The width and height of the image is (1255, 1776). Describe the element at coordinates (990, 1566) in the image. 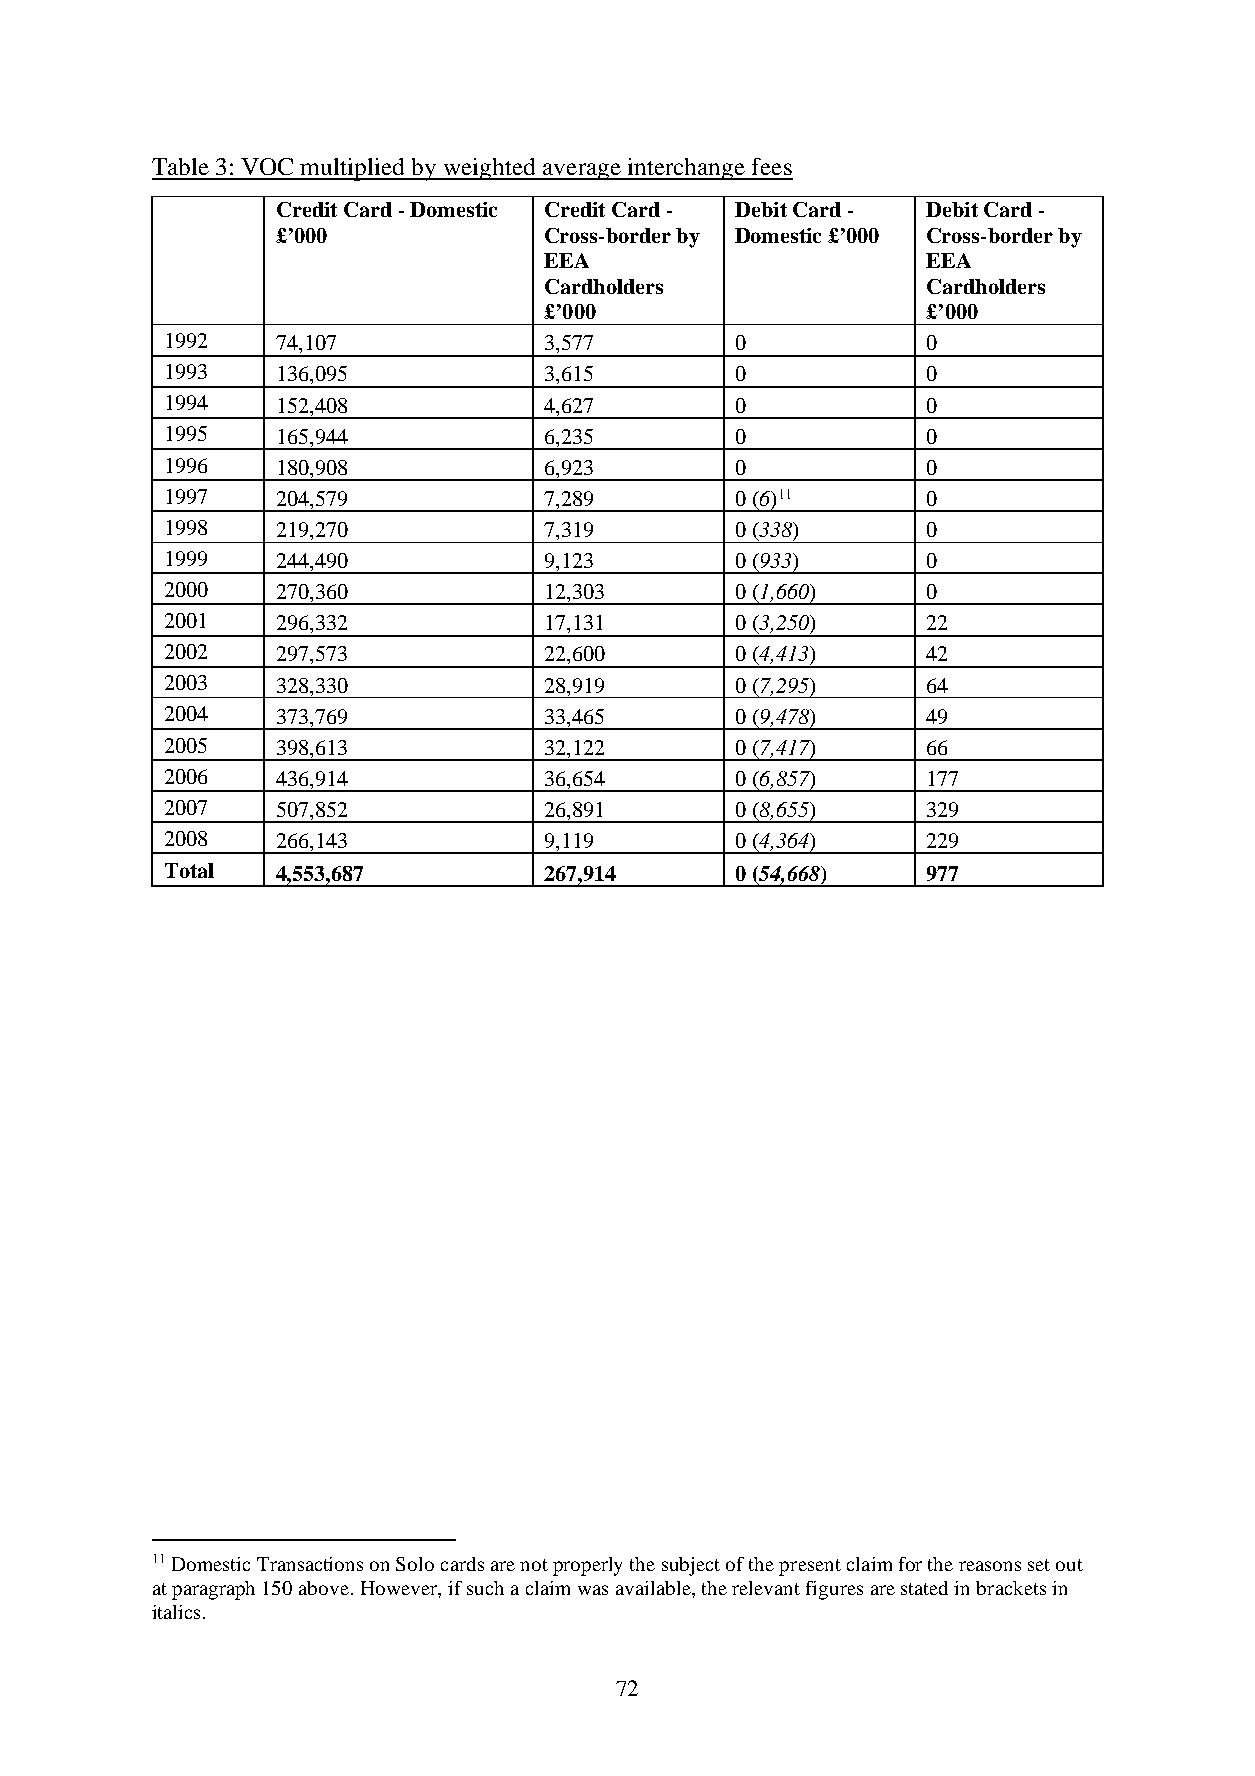

I see `reasons` at that location.
